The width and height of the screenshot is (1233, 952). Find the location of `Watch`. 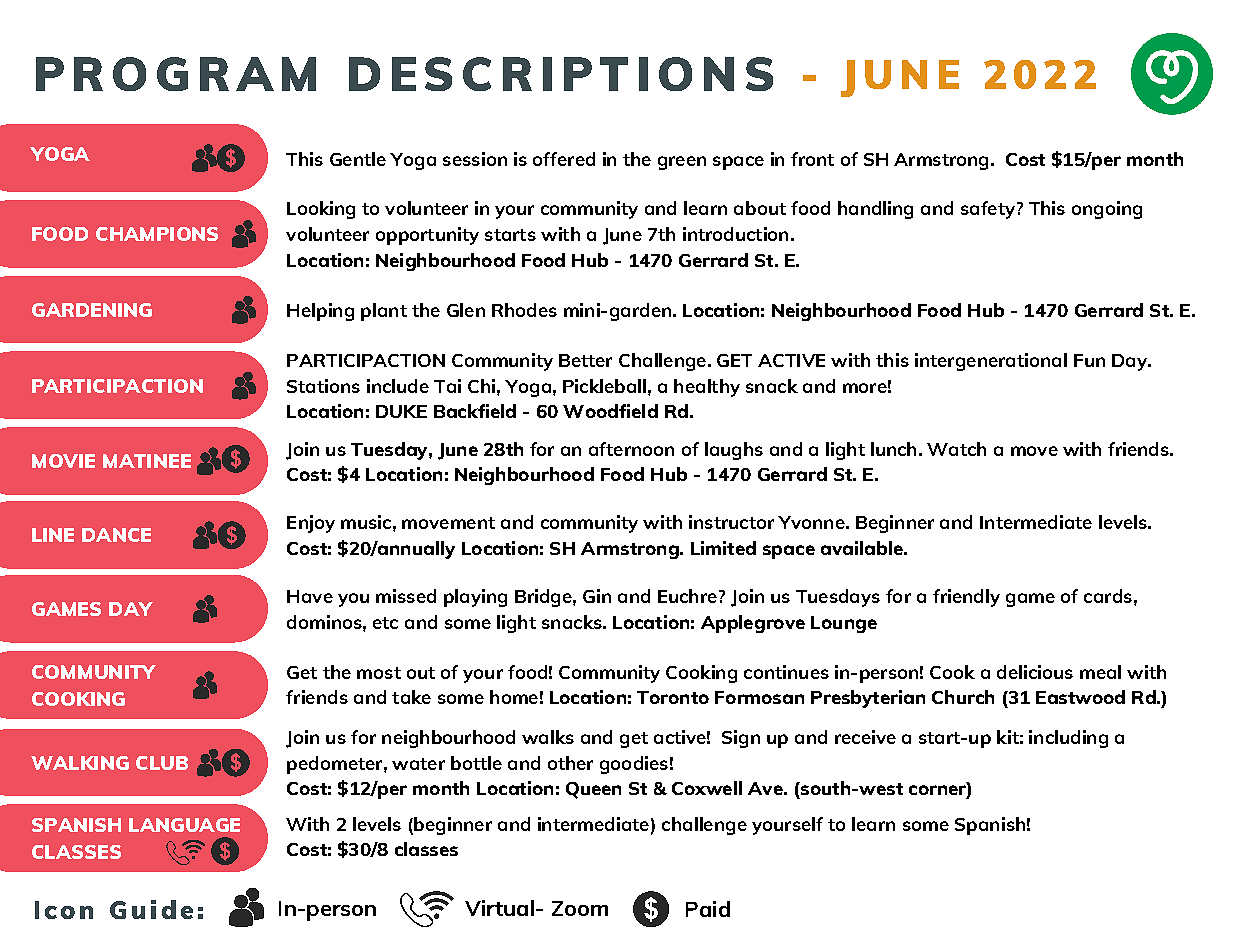

Watch is located at coordinates (956, 449).
